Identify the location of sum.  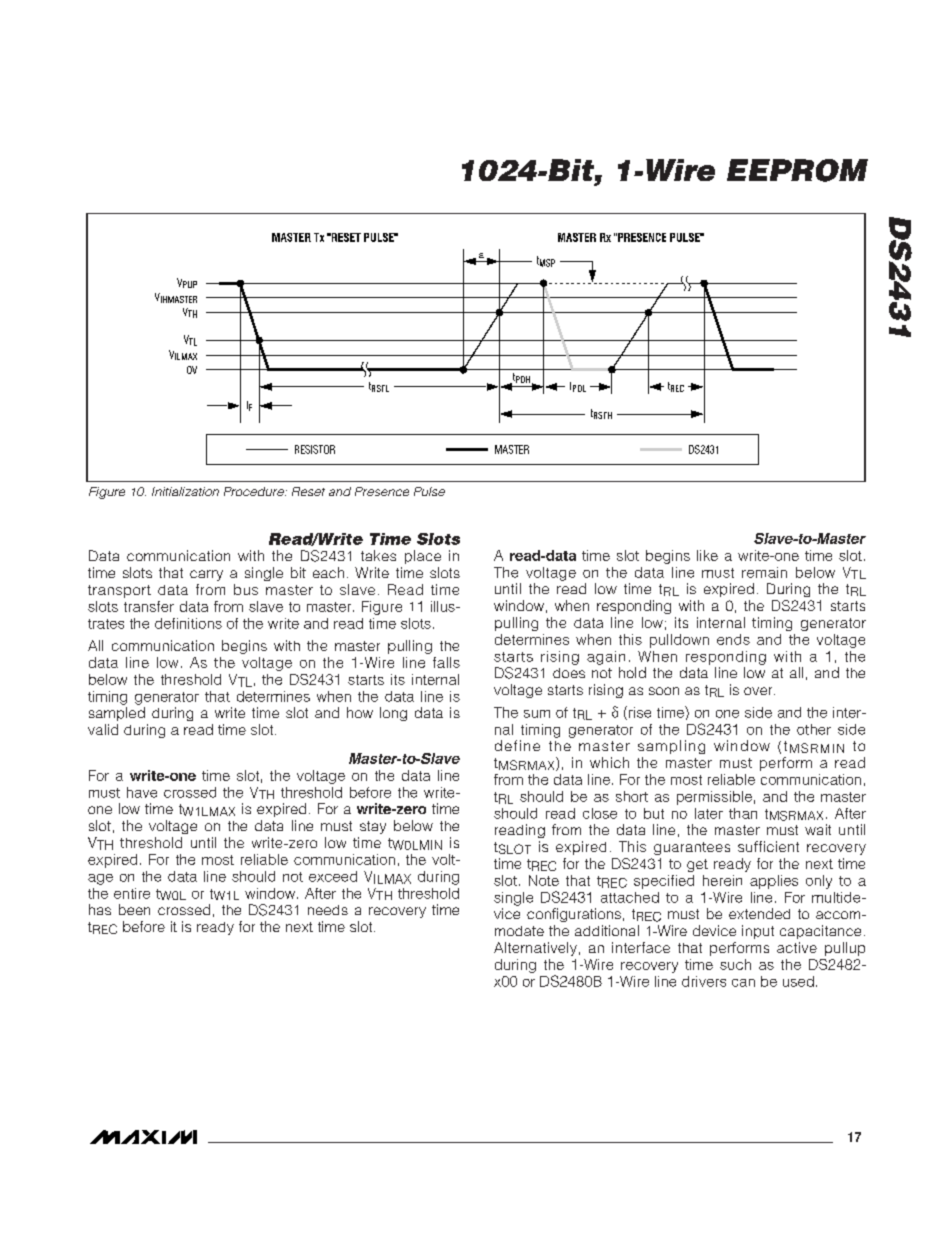
(537, 714).
